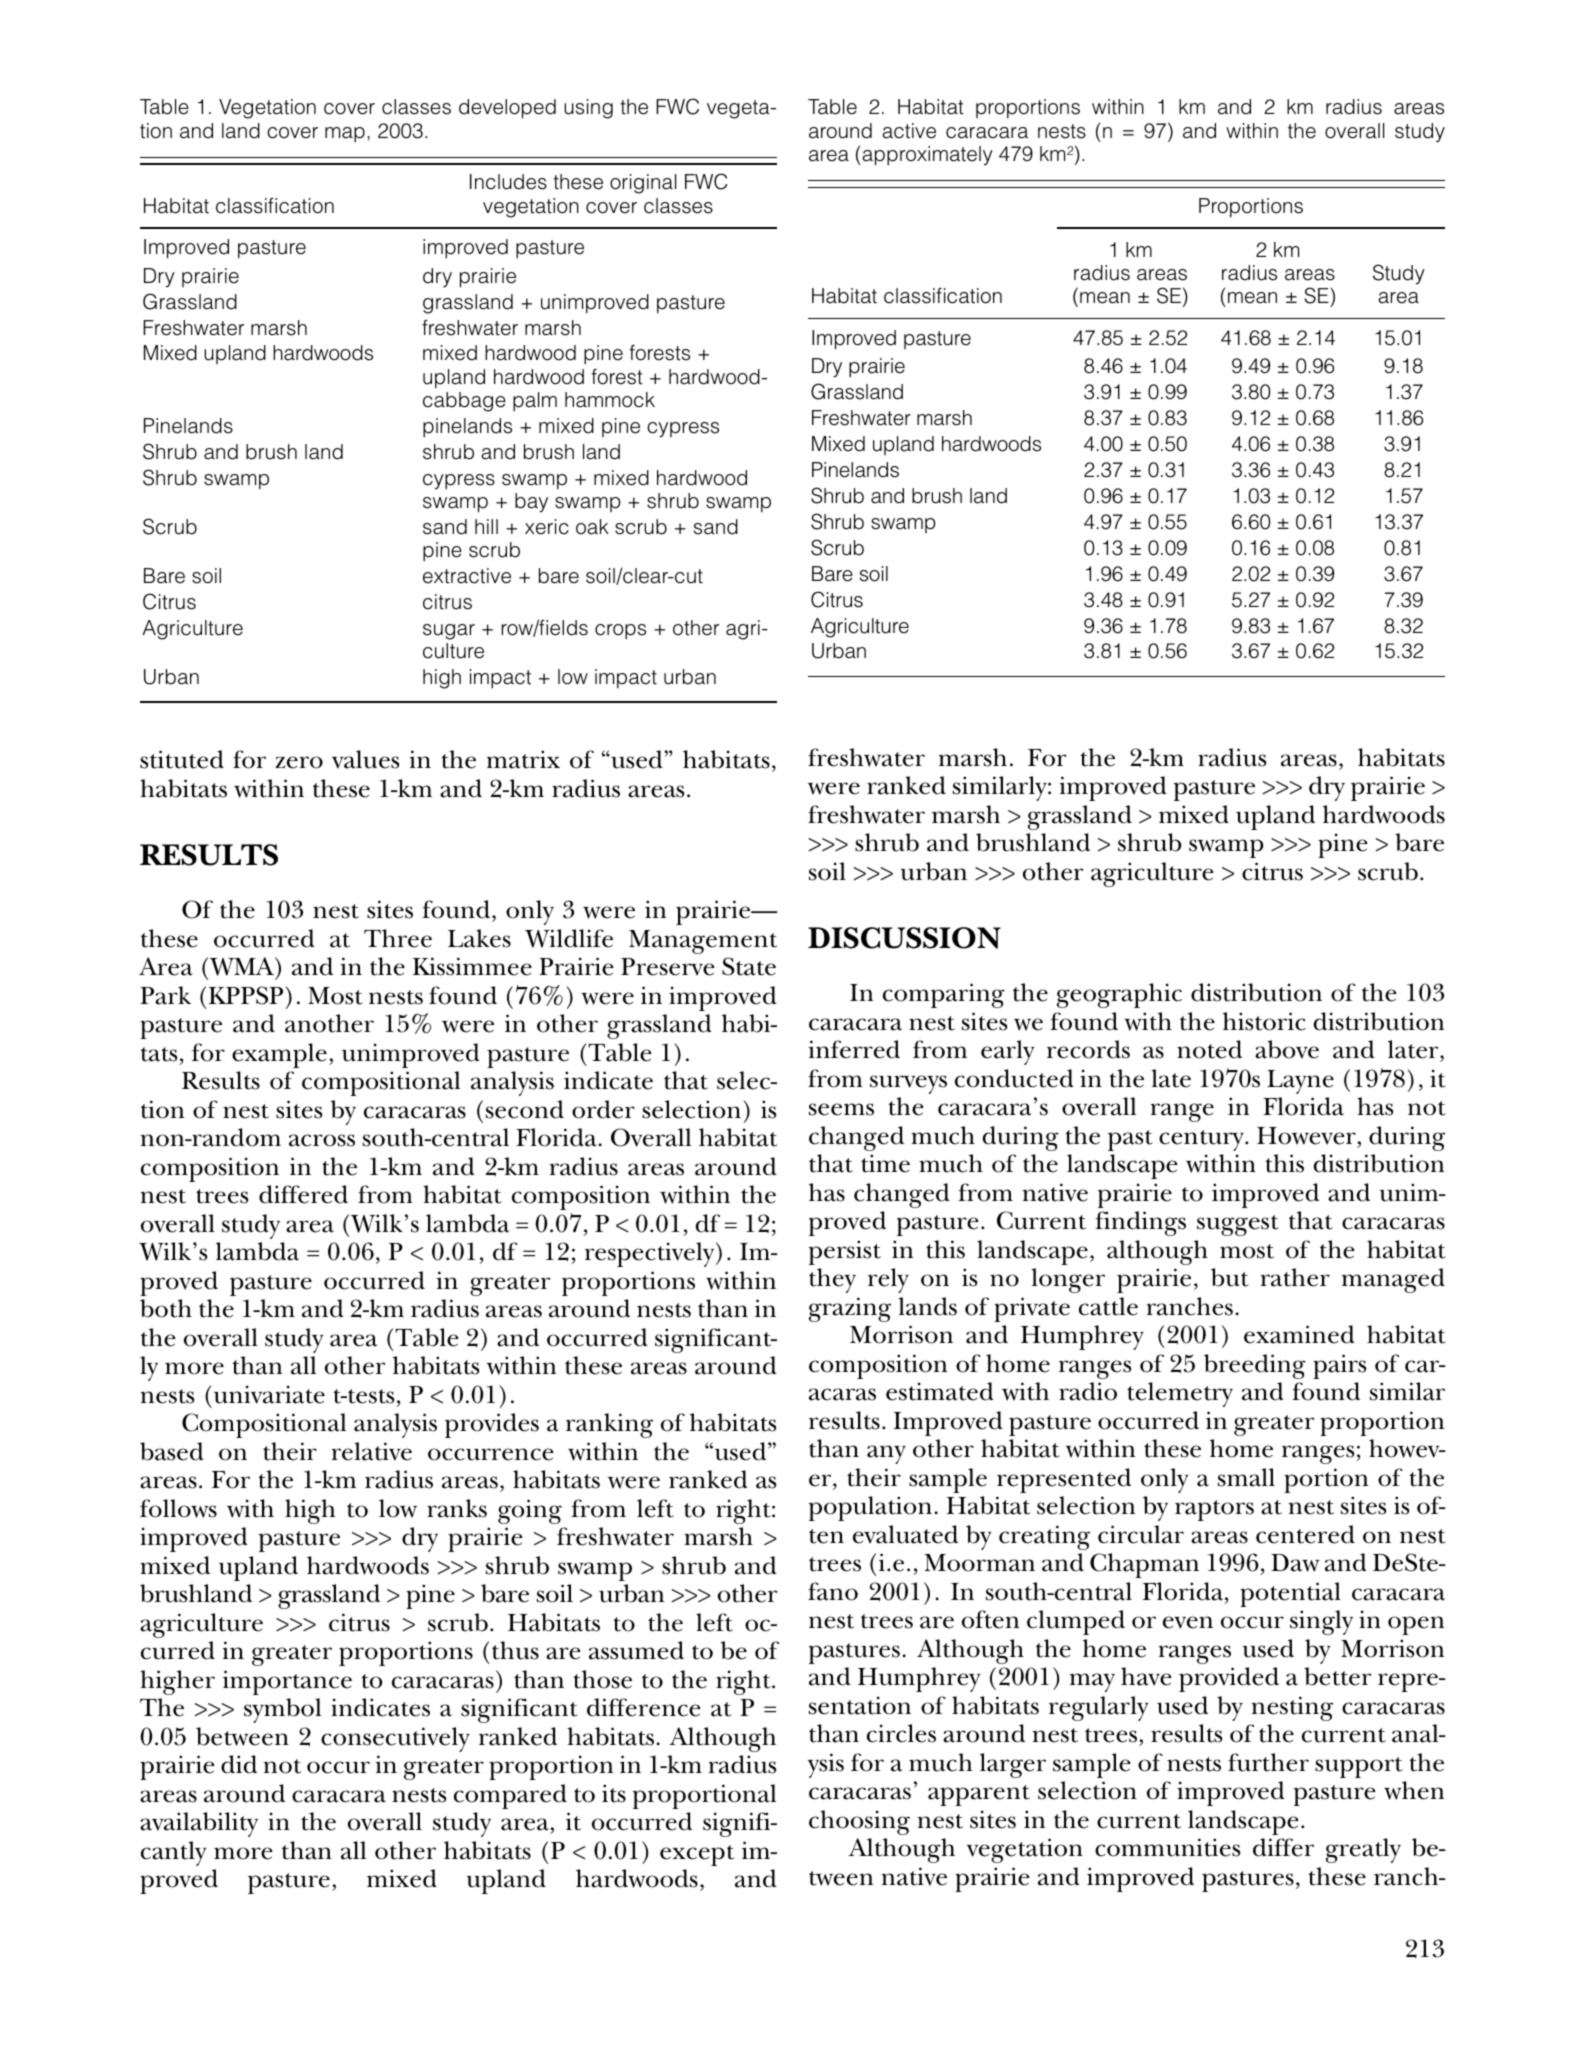  What do you see at coordinates (886, 1454) in the image?
I see `any` at bounding box center [886, 1454].
